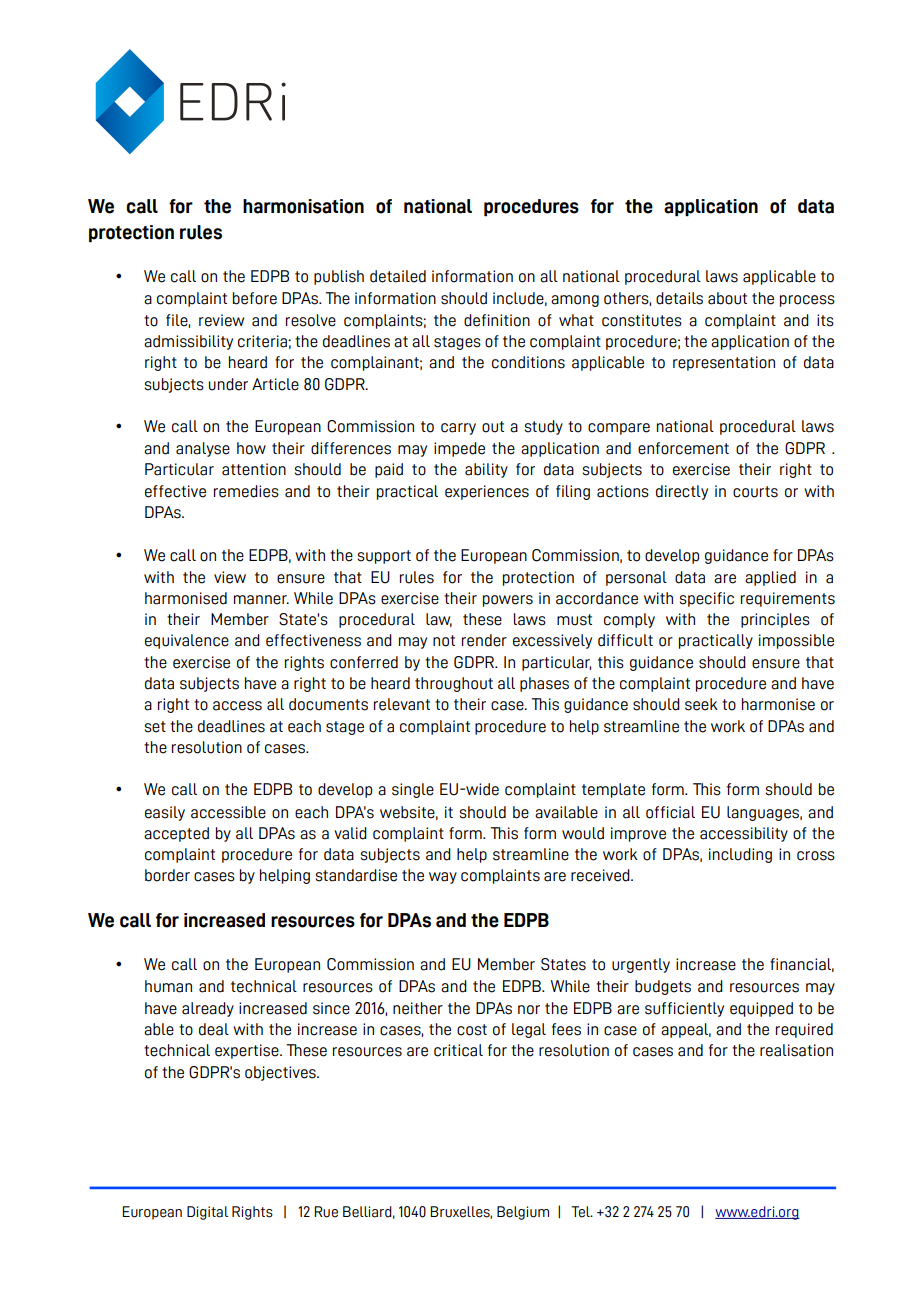 This document has height=1308, width=924. I want to click on about, so click(727, 298).
